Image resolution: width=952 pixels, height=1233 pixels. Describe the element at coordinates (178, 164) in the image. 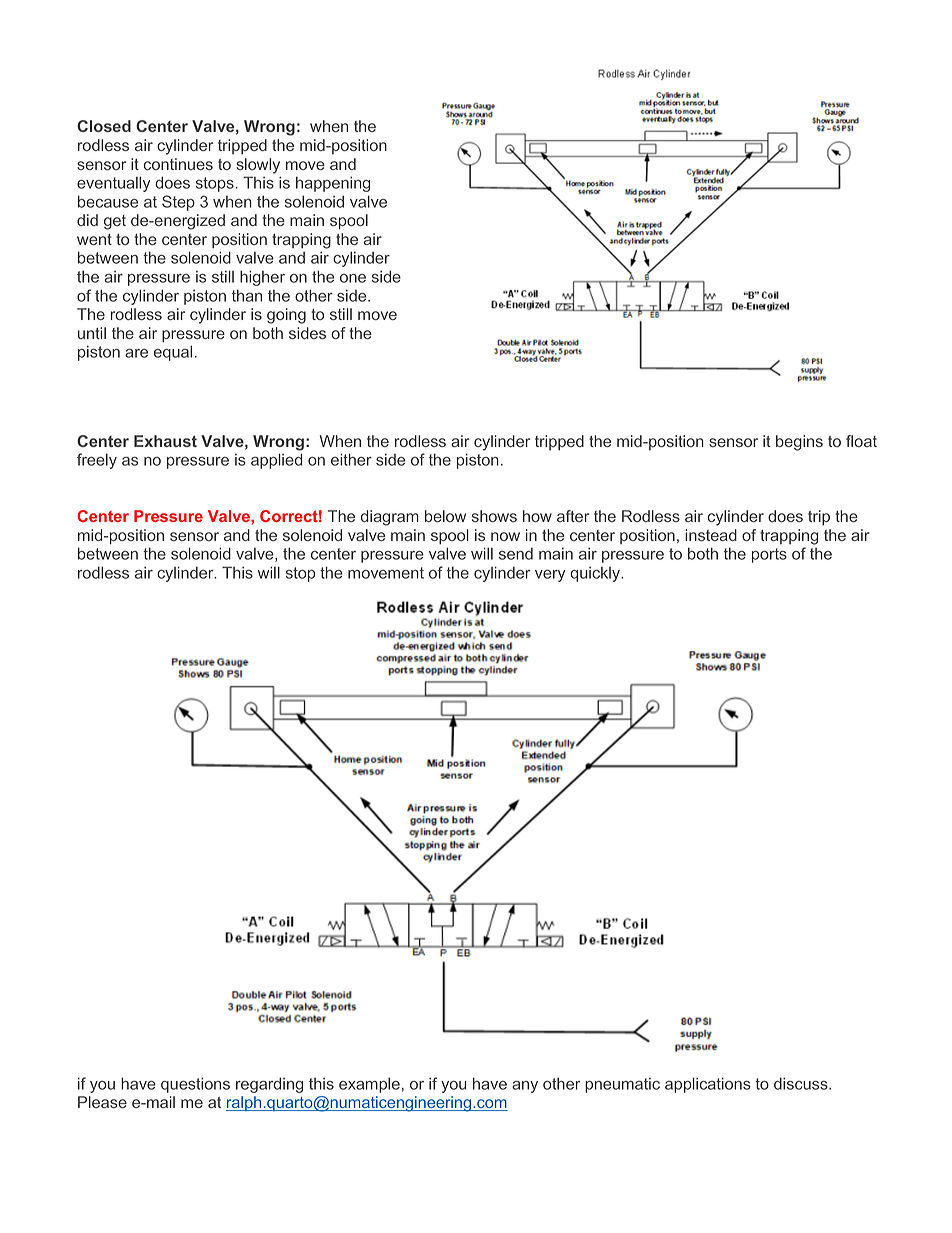

I see `continues` at that location.
